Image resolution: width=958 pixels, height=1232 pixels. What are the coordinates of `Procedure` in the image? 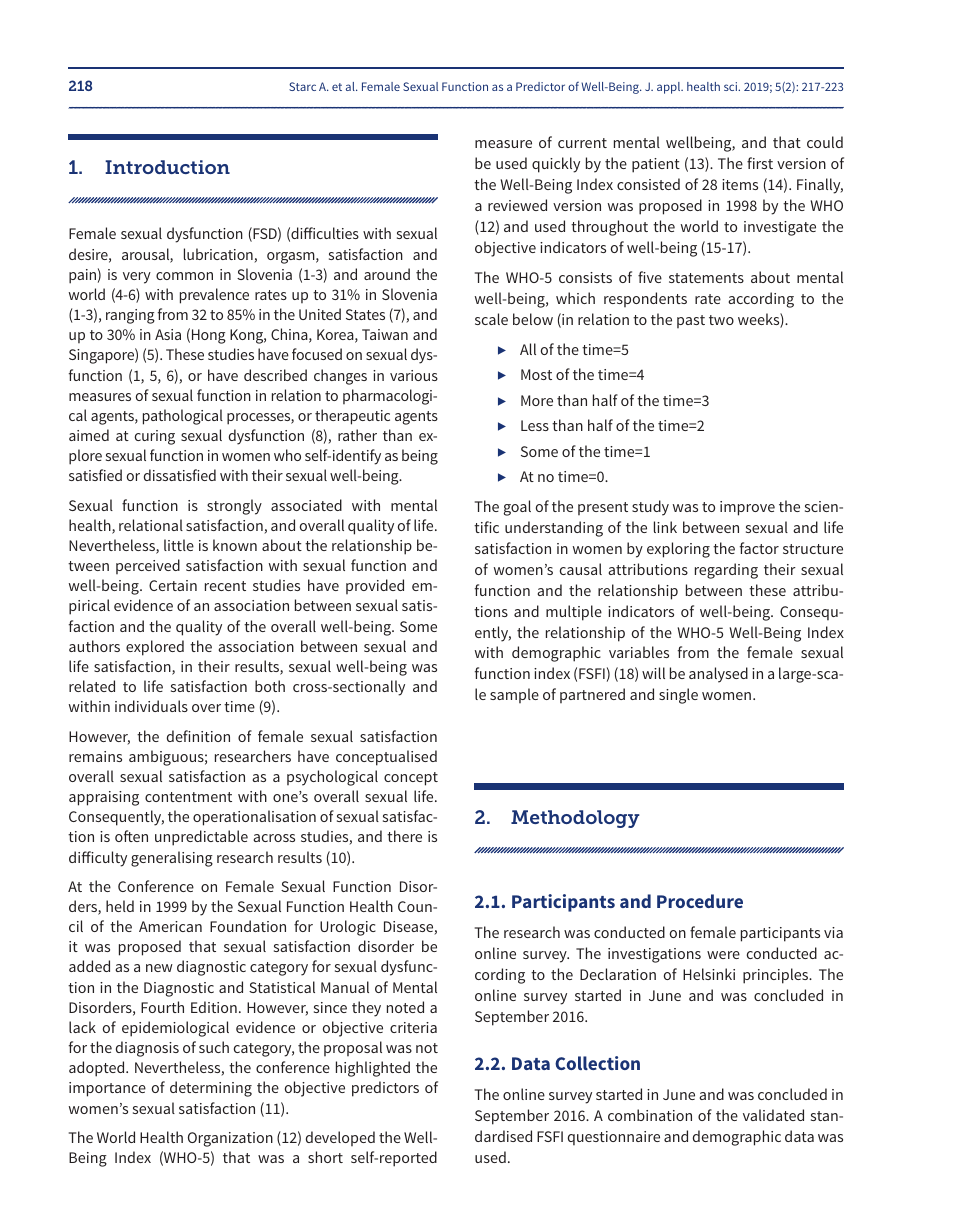 It's located at (700, 901).
